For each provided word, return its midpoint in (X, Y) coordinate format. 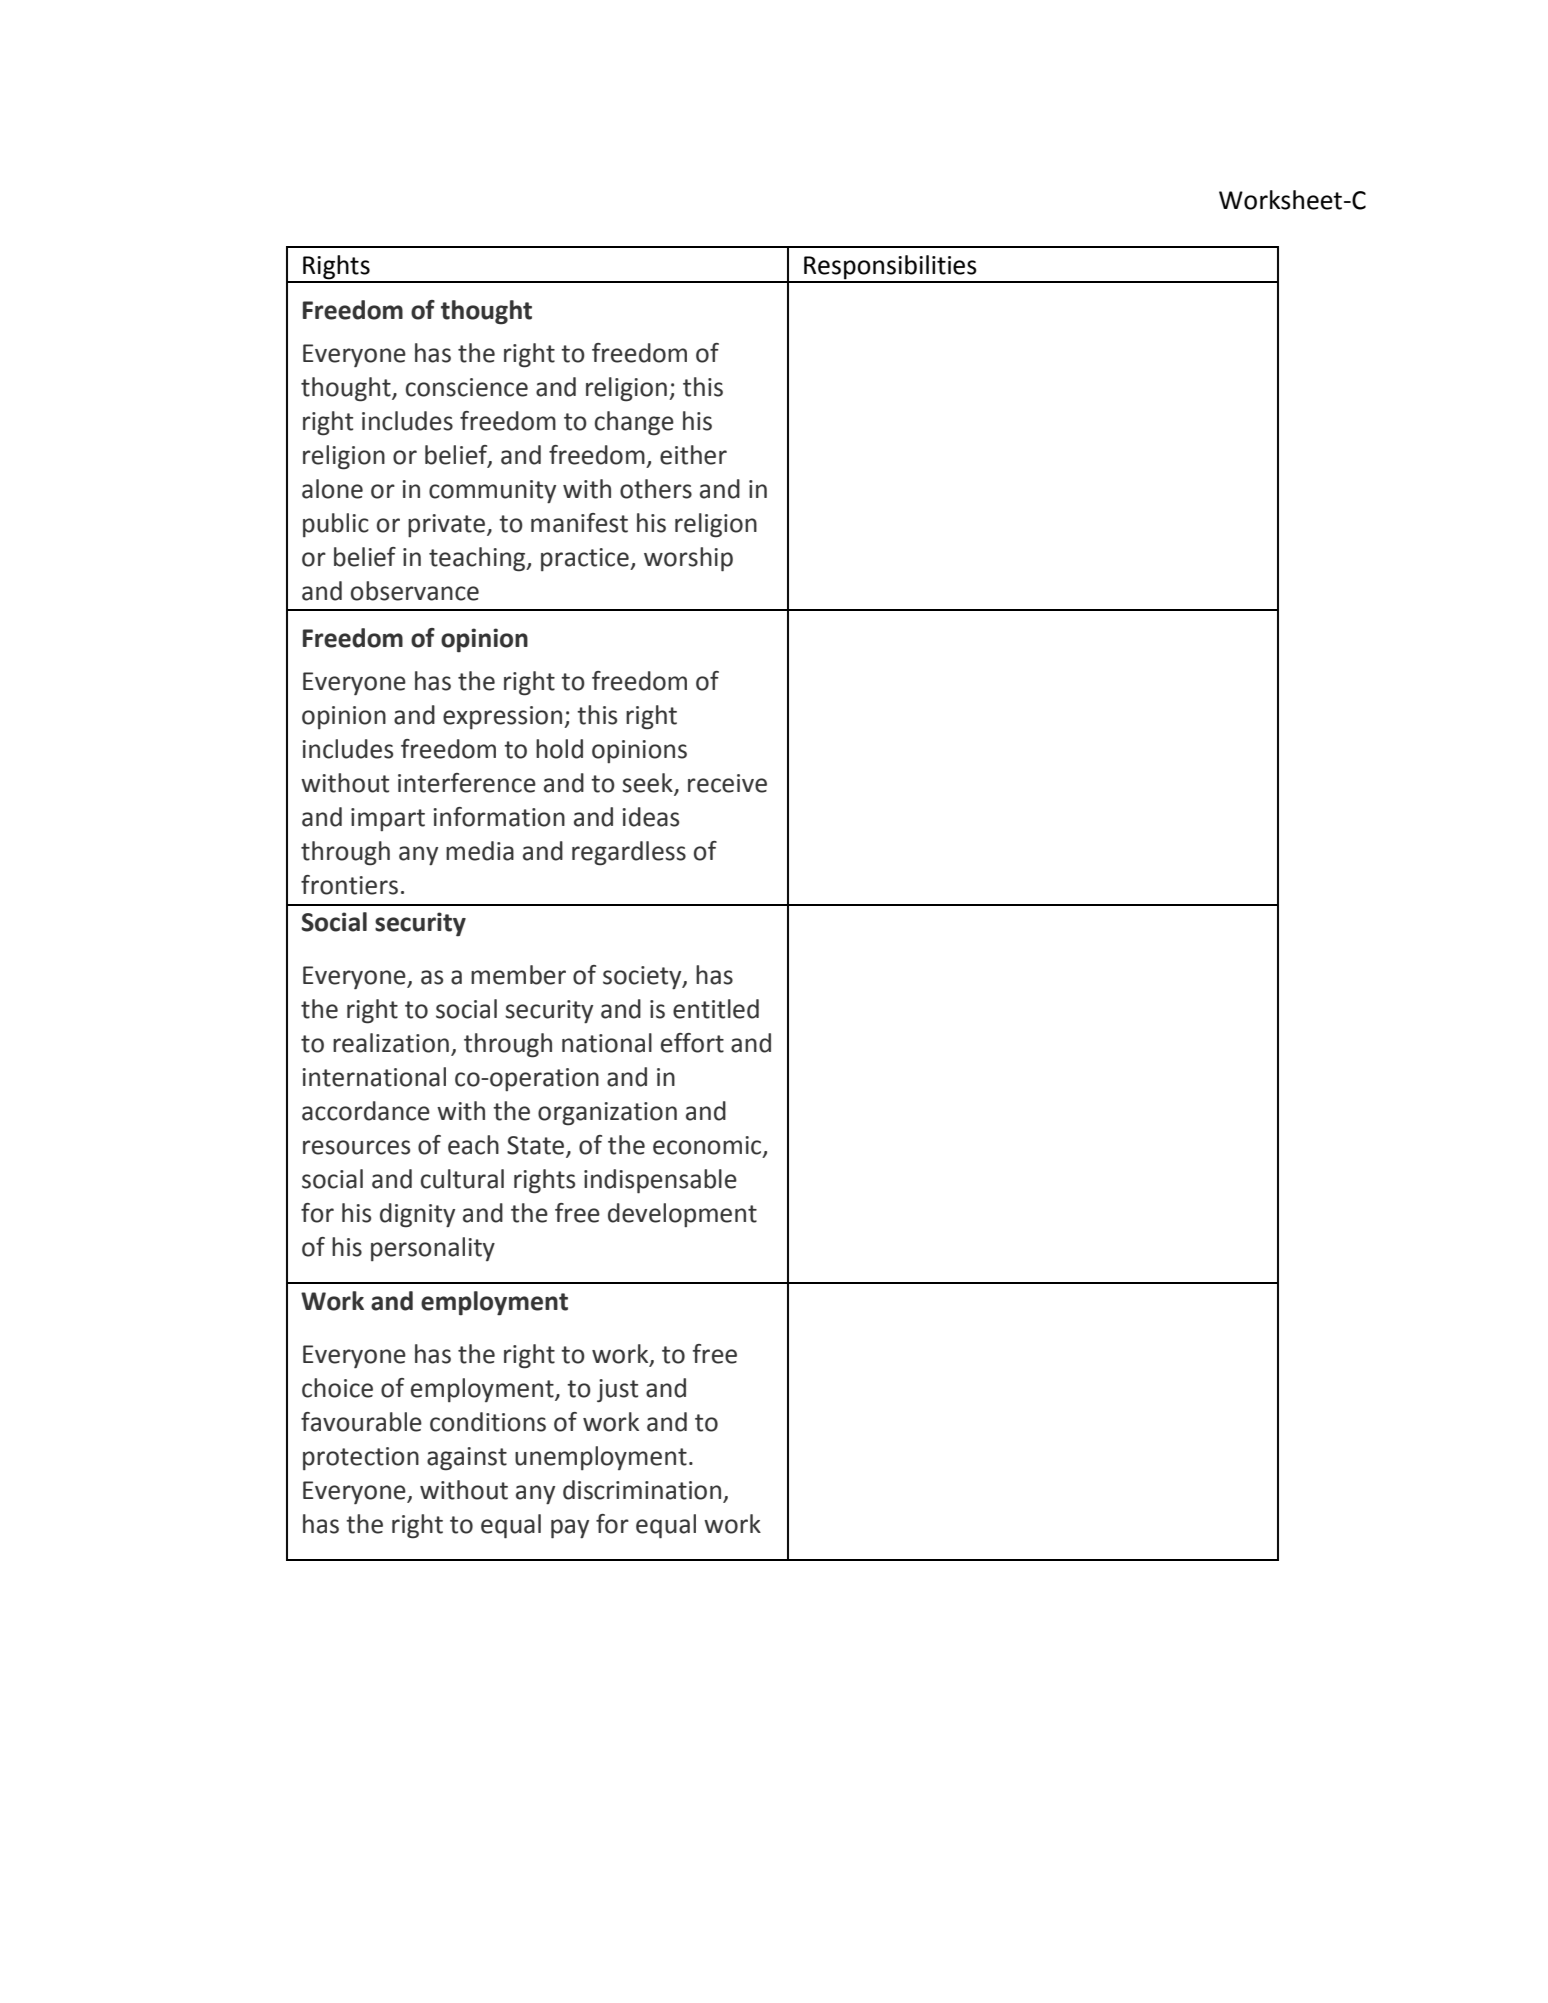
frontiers (349, 885)
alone (332, 489)
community (492, 492)
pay (570, 1529)
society (643, 978)
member (518, 975)
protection (361, 1458)
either (693, 455)
